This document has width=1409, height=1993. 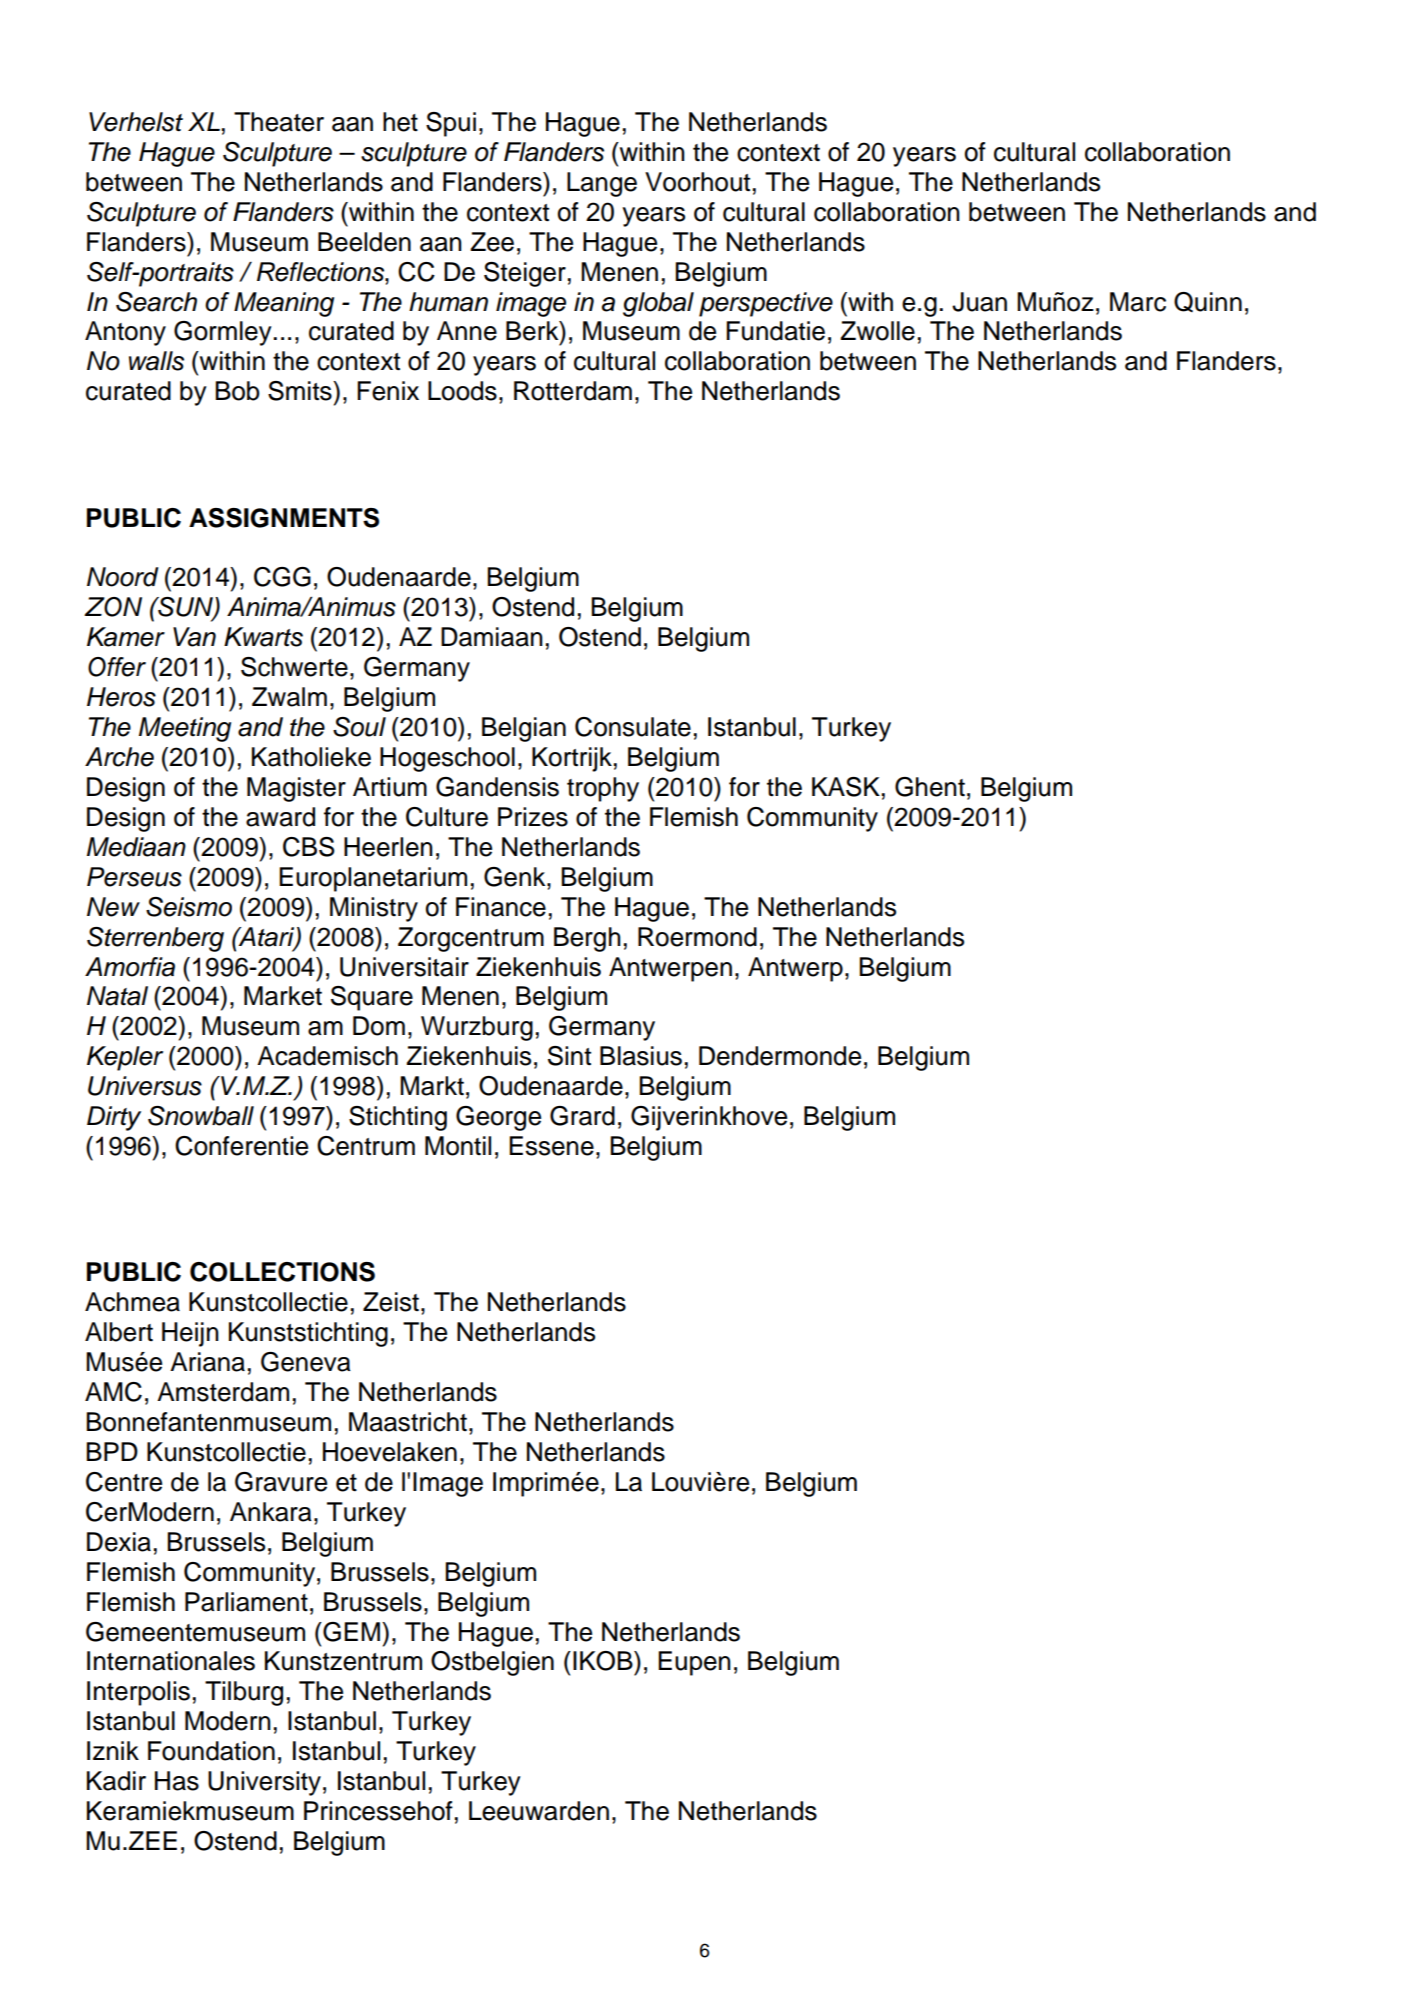 What do you see at coordinates (551, 1146) in the document?
I see `Essene` at bounding box center [551, 1146].
